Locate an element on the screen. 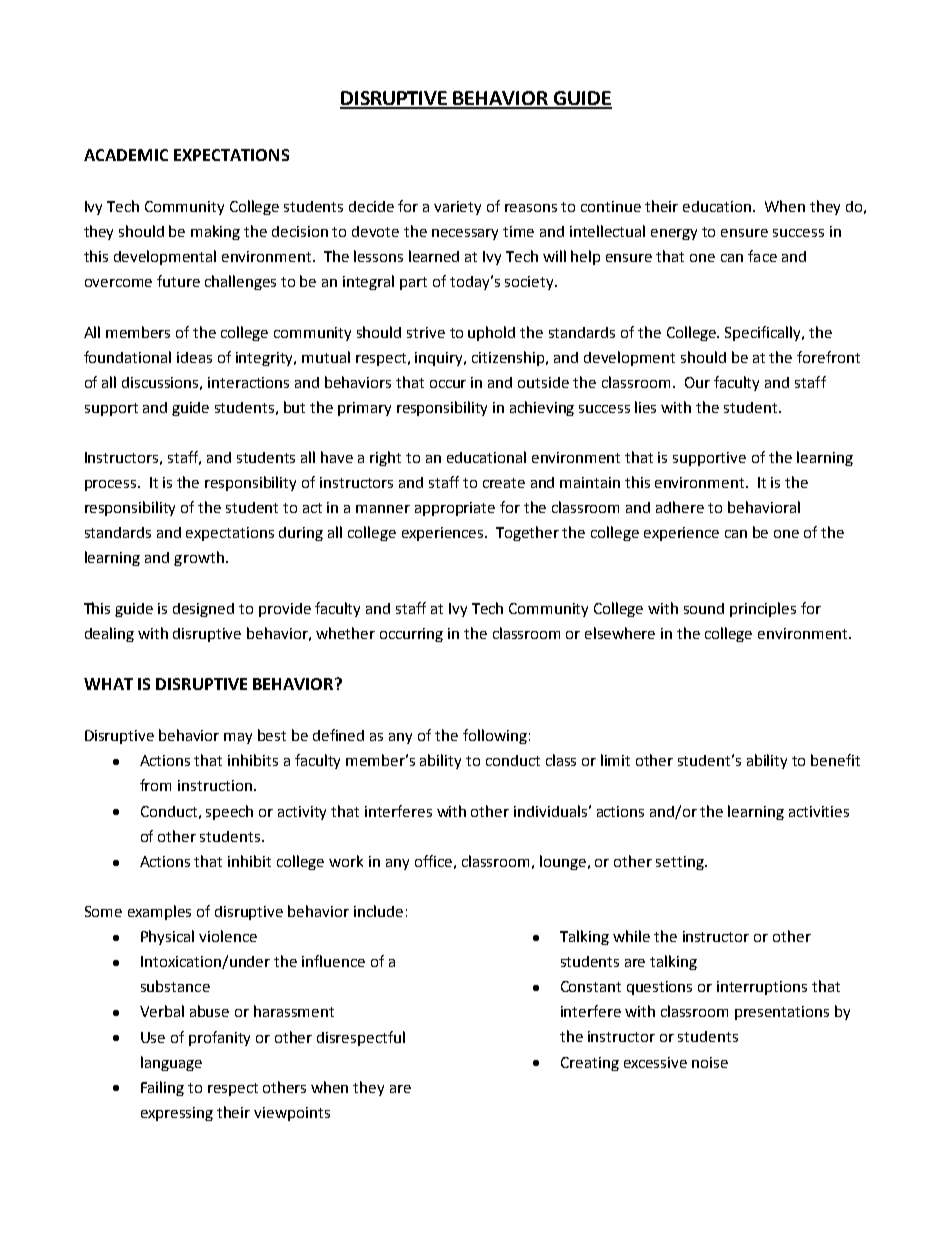  create is located at coordinates (504, 483).
